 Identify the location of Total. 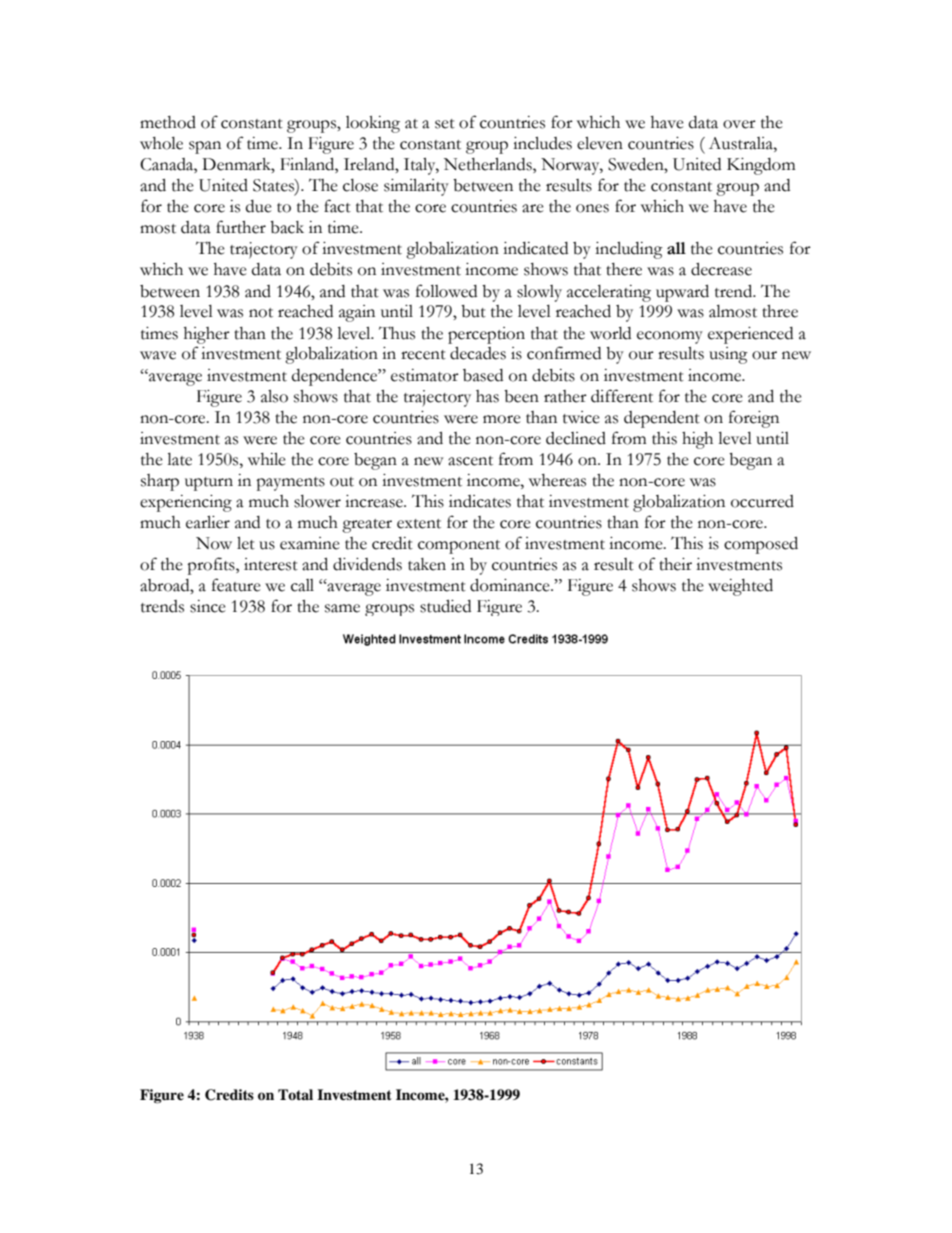
(295, 1094).
